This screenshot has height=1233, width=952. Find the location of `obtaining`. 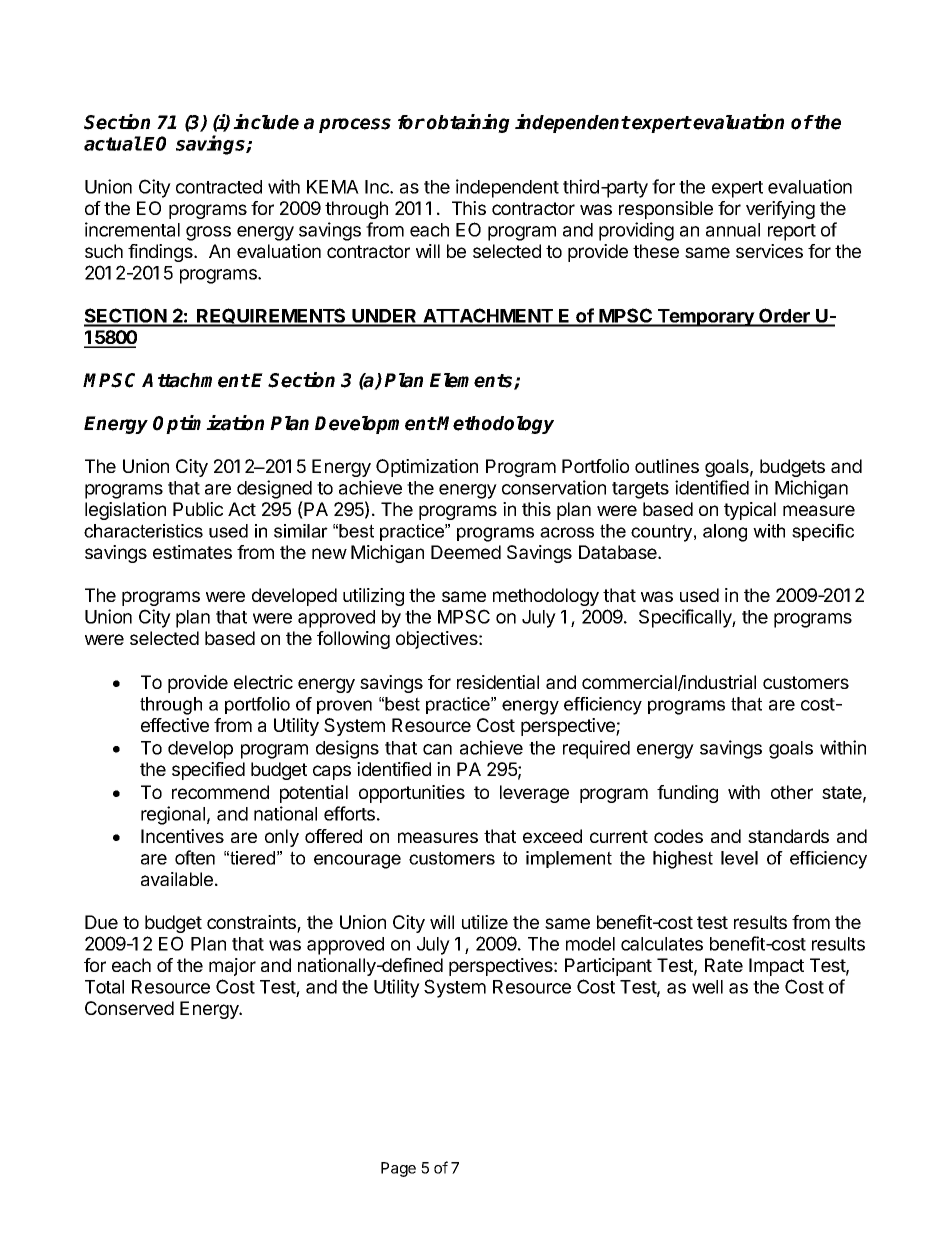

obtaining is located at coordinates (468, 123).
